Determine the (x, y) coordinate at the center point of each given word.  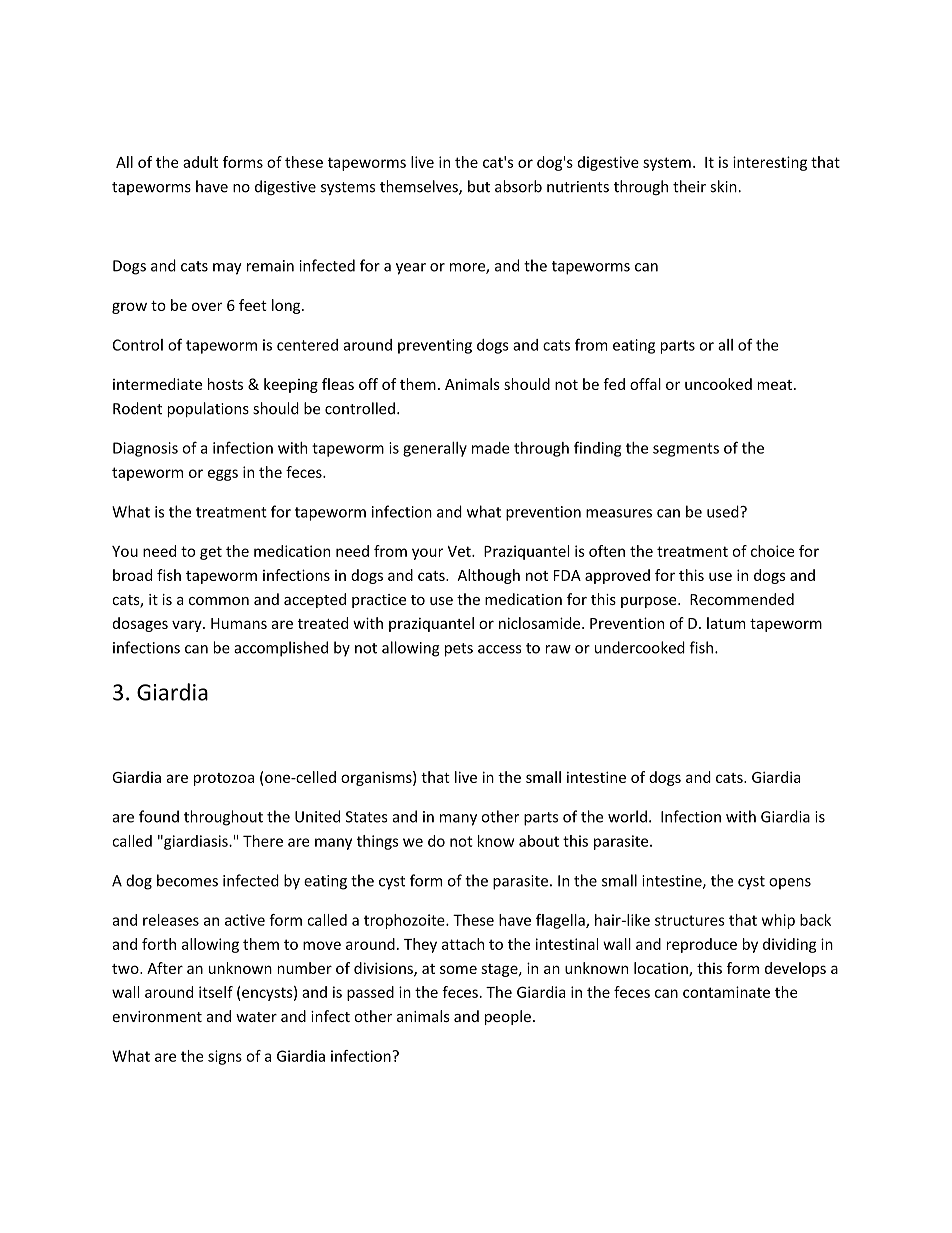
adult (200, 162)
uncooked (718, 384)
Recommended (742, 599)
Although (488, 576)
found (159, 816)
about (539, 841)
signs (225, 1057)
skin (724, 186)
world (627, 816)
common (219, 601)
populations (208, 409)
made (490, 448)
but (479, 186)
